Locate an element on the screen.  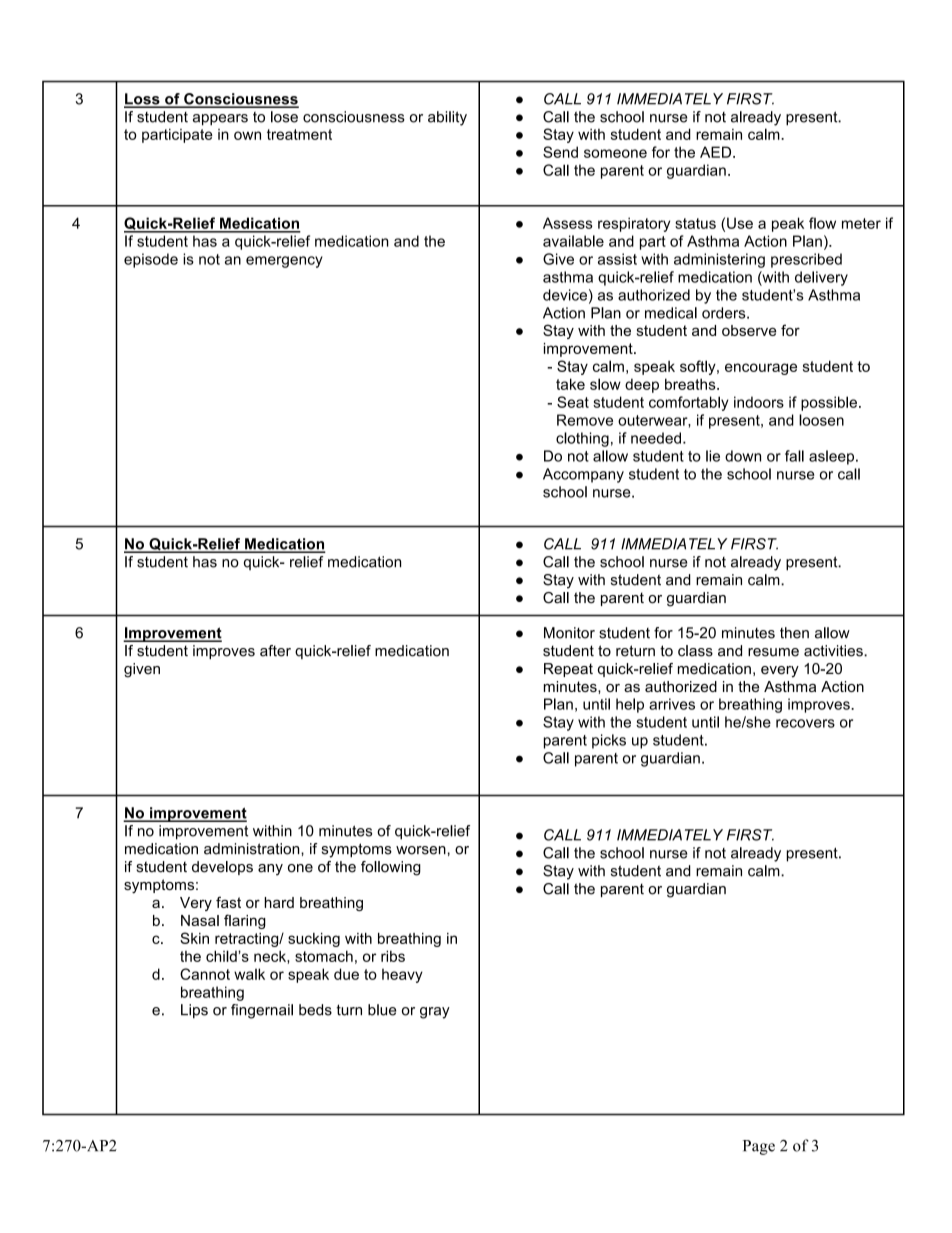
worsen is located at coordinates (421, 850).
